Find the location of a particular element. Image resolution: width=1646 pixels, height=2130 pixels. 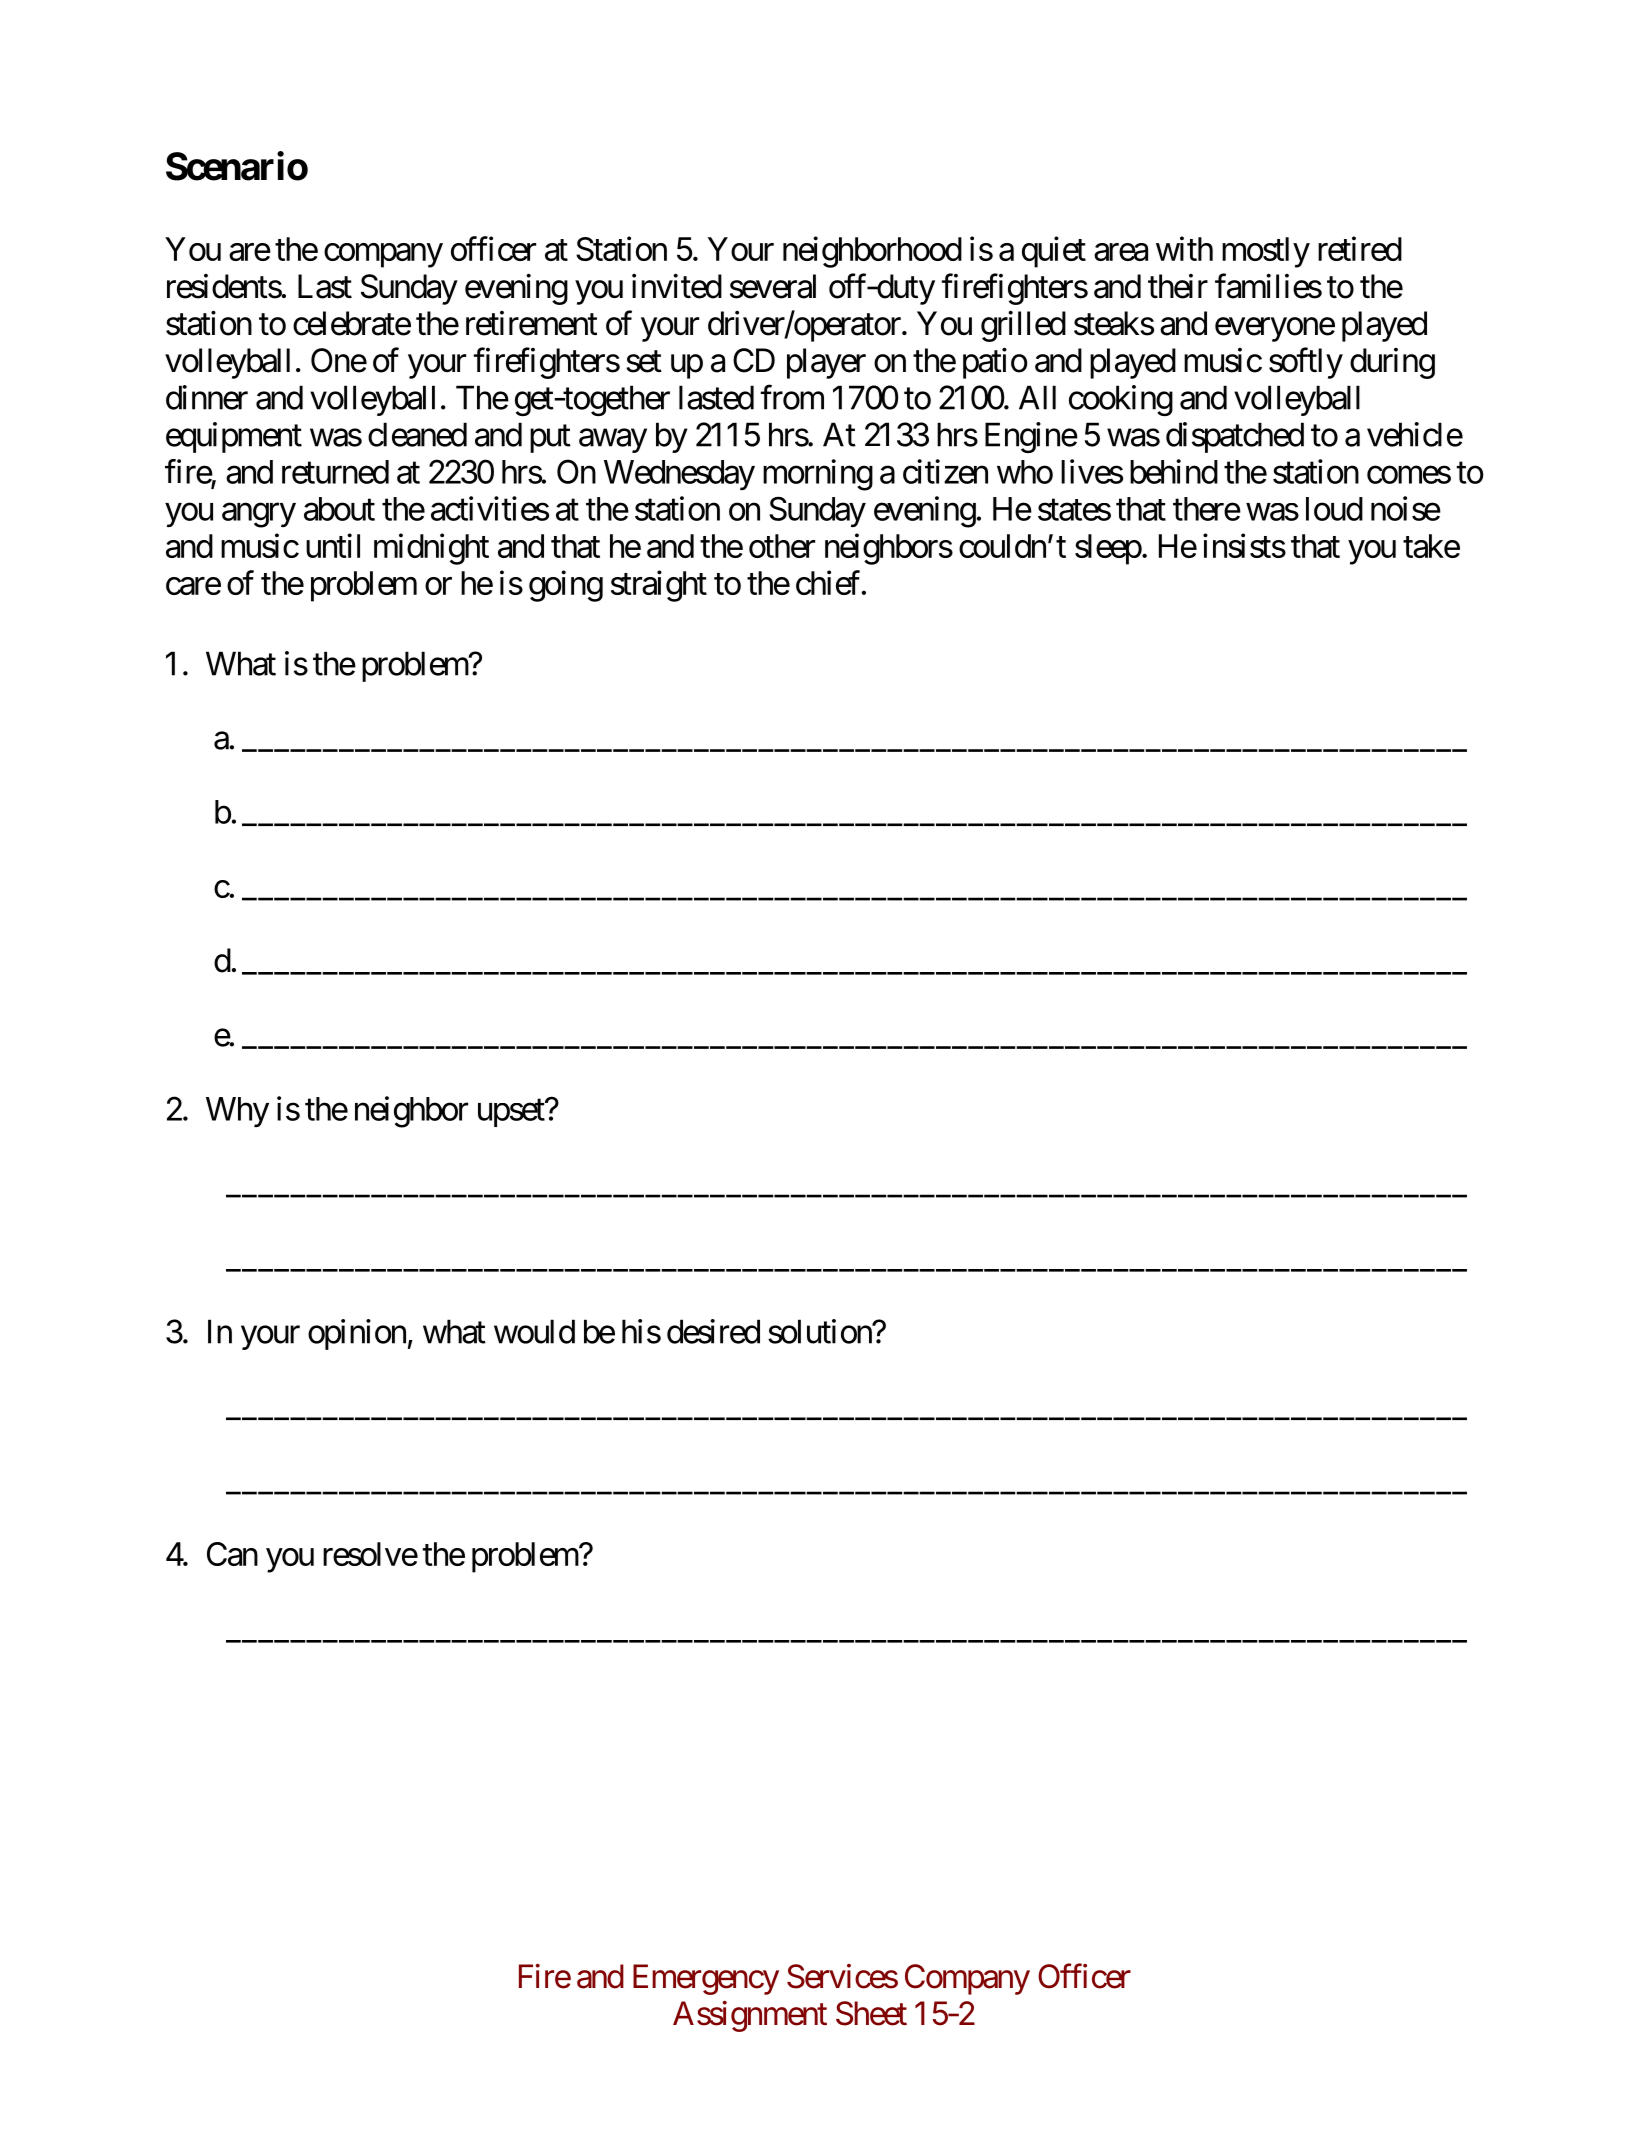

Why is located at coordinates (237, 1112).
